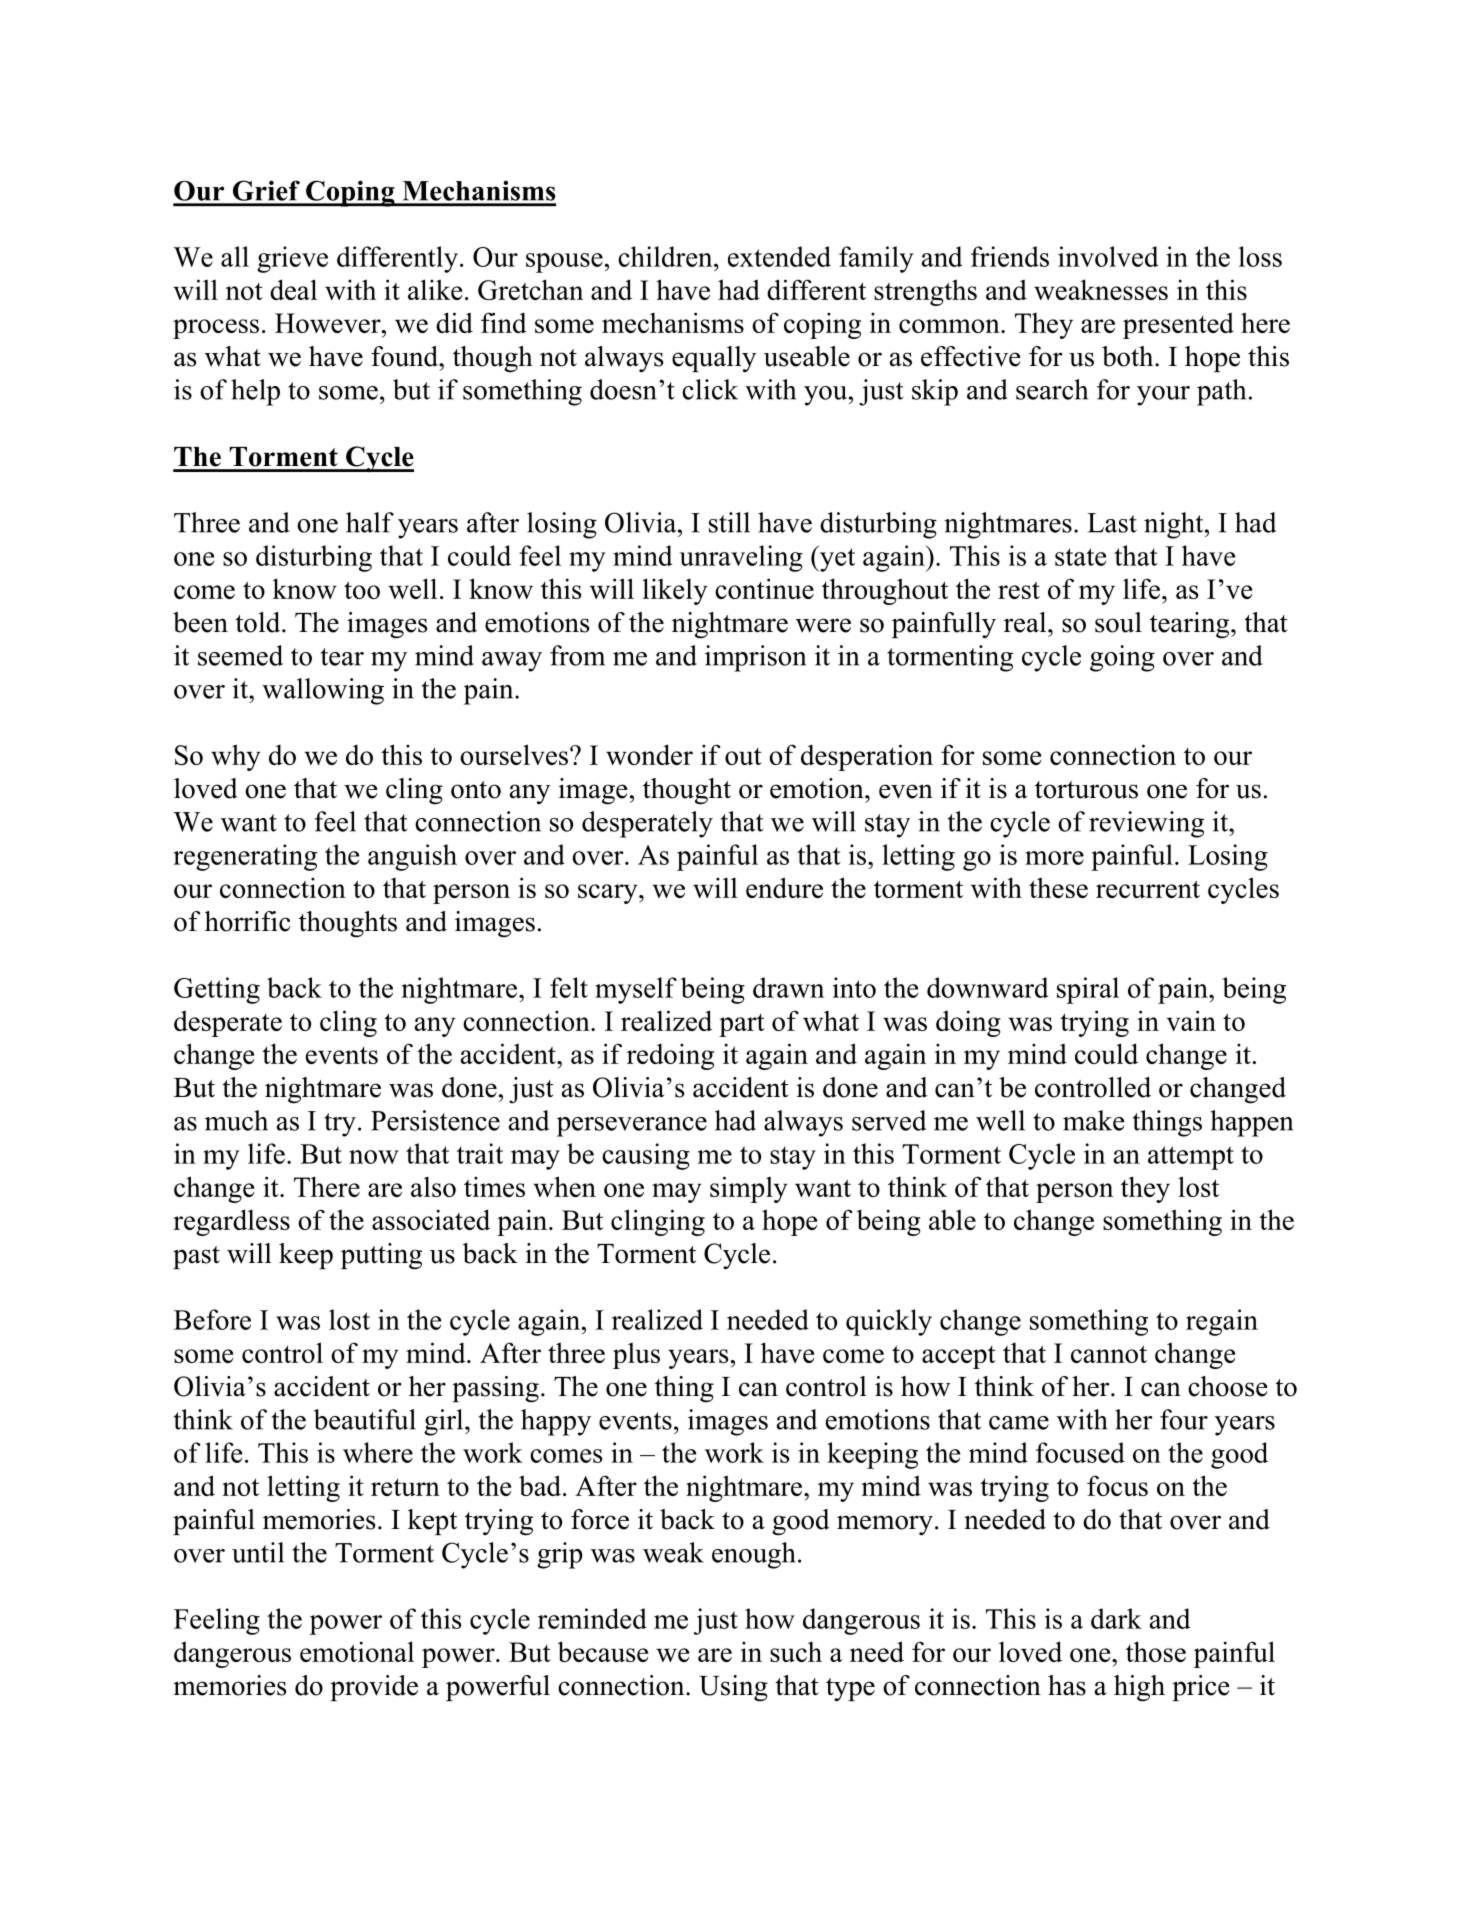 The height and width of the screenshot is (1907, 1473). Describe the element at coordinates (741, 558) in the screenshot. I see `unraveling` at that location.
